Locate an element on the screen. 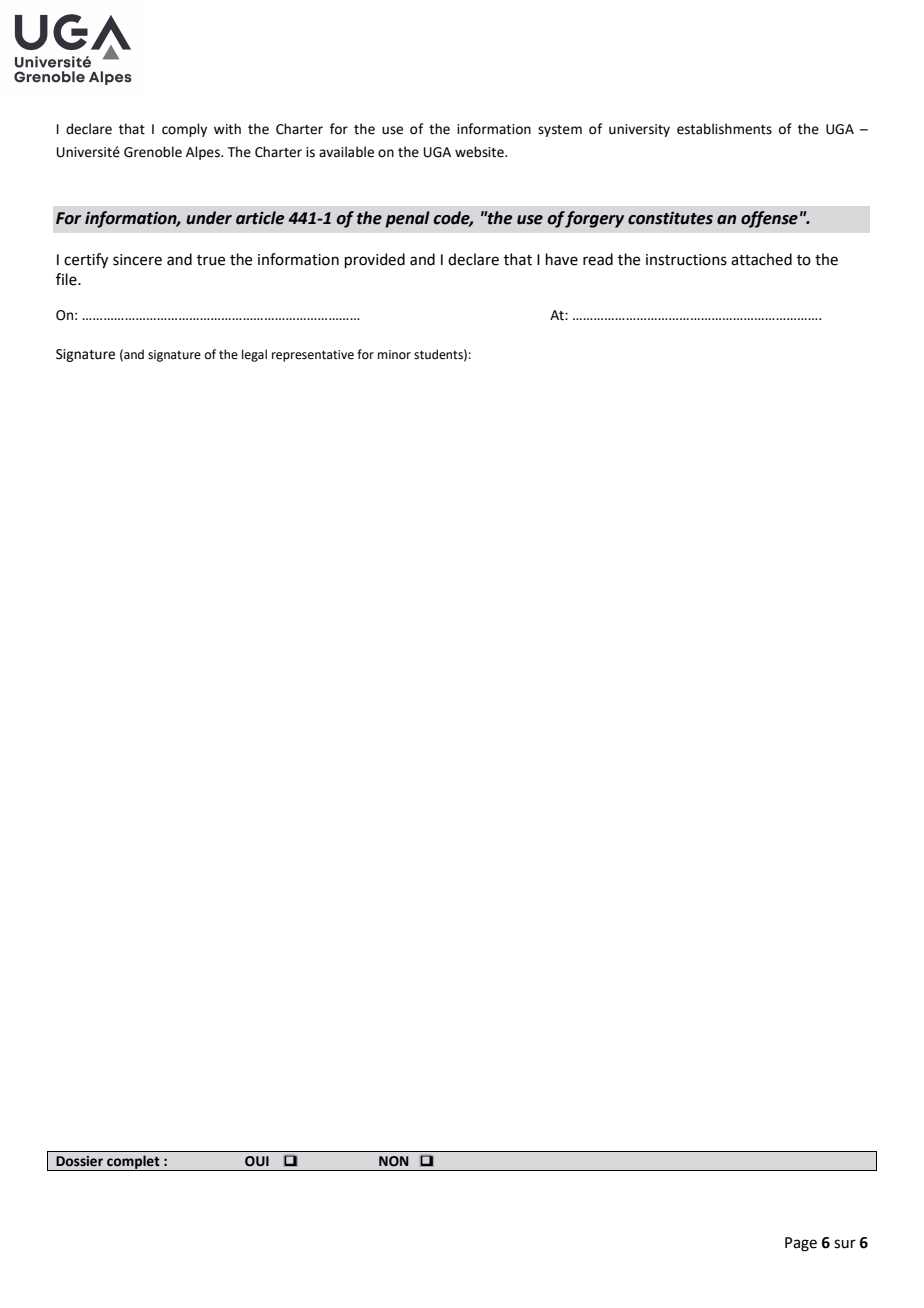 The height and width of the screenshot is (1308, 924). establishments is located at coordinates (724, 129).
